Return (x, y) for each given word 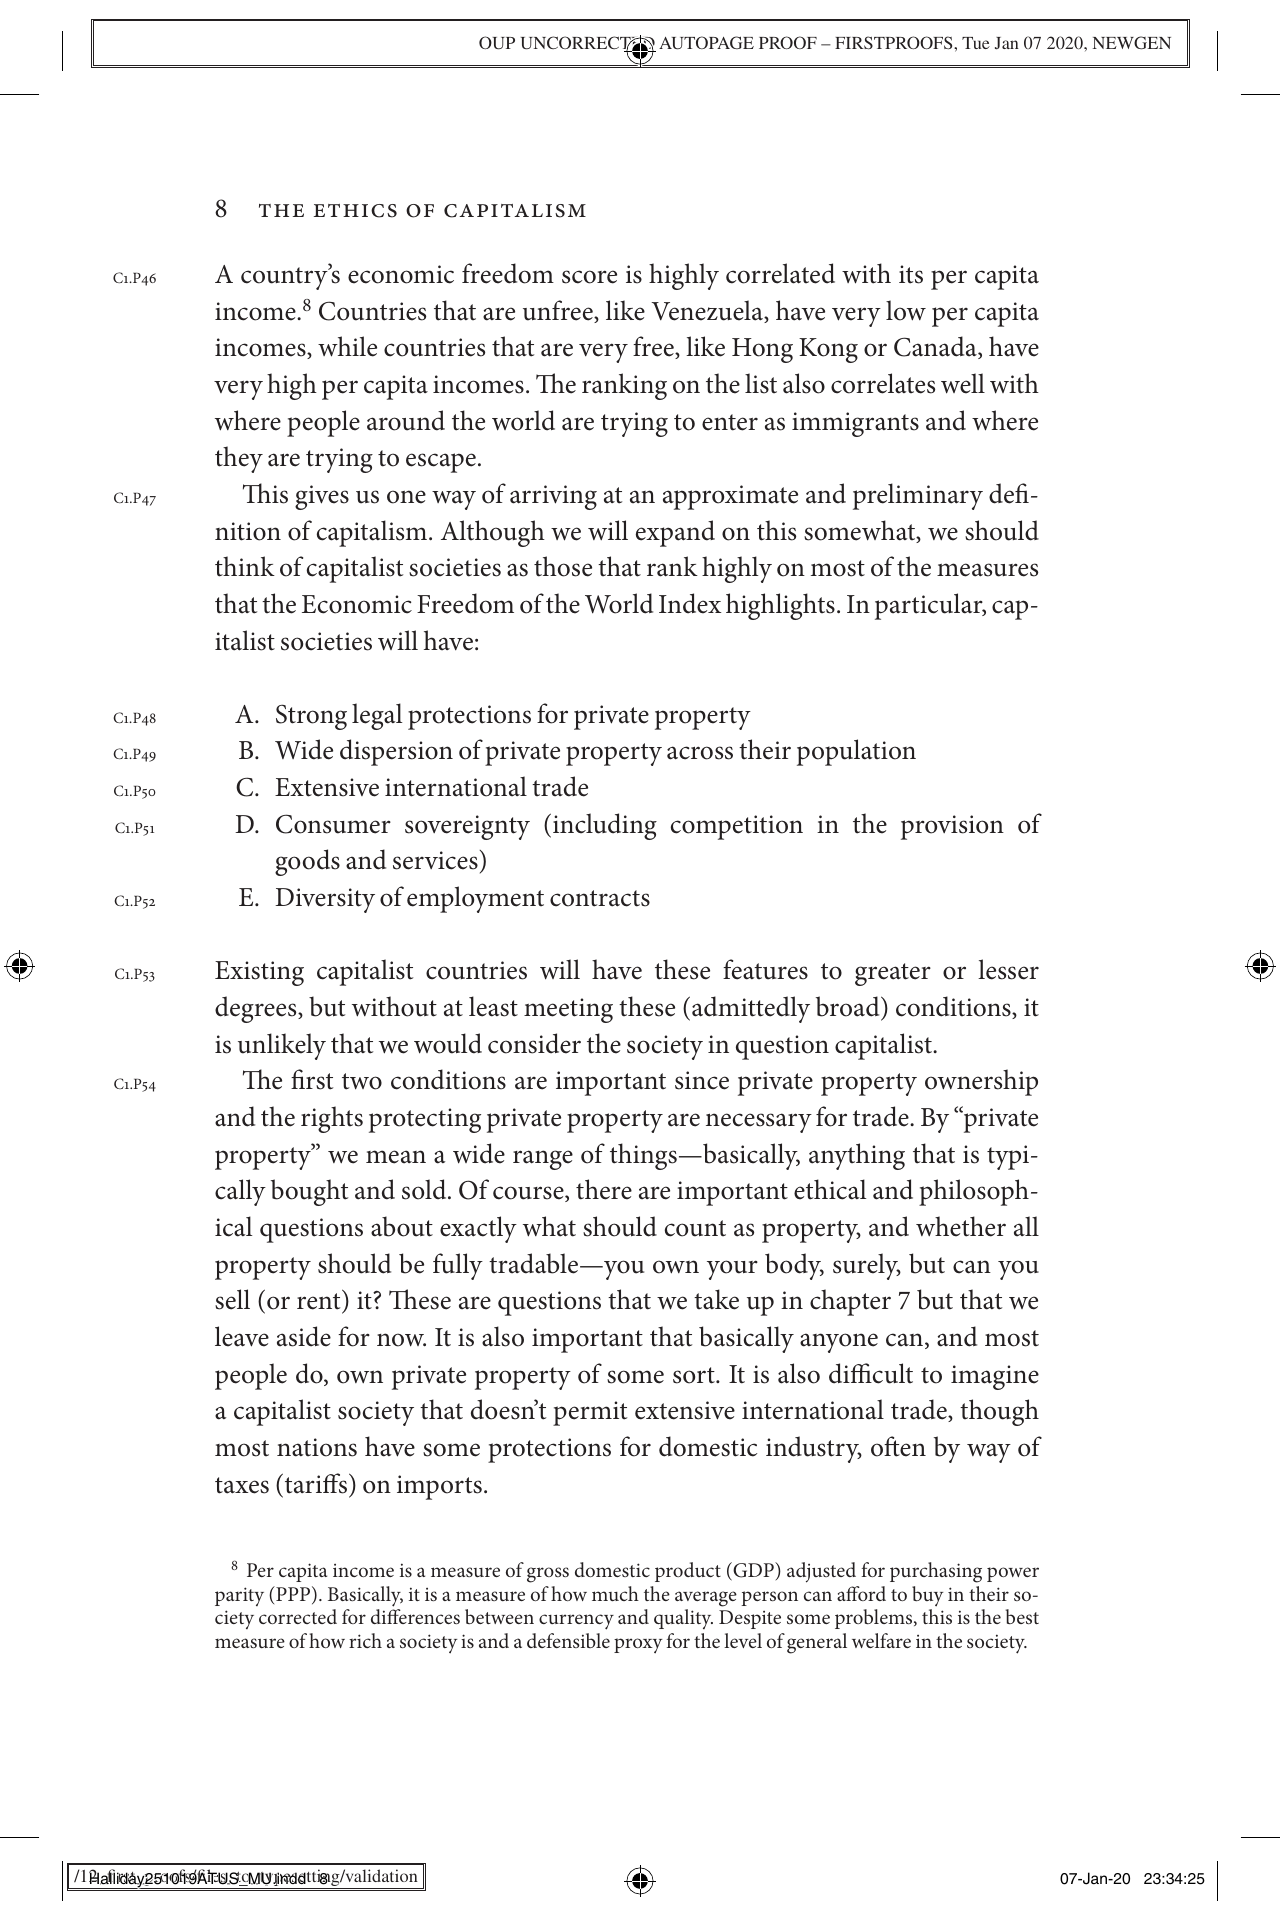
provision (952, 827)
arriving (553, 497)
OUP (497, 43)
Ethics (355, 211)
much (615, 1593)
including (605, 826)
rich (365, 1640)
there (604, 1189)
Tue (976, 43)
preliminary (918, 496)
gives (322, 497)
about (402, 1226)
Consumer (333, 824)
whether (961, 1226)
